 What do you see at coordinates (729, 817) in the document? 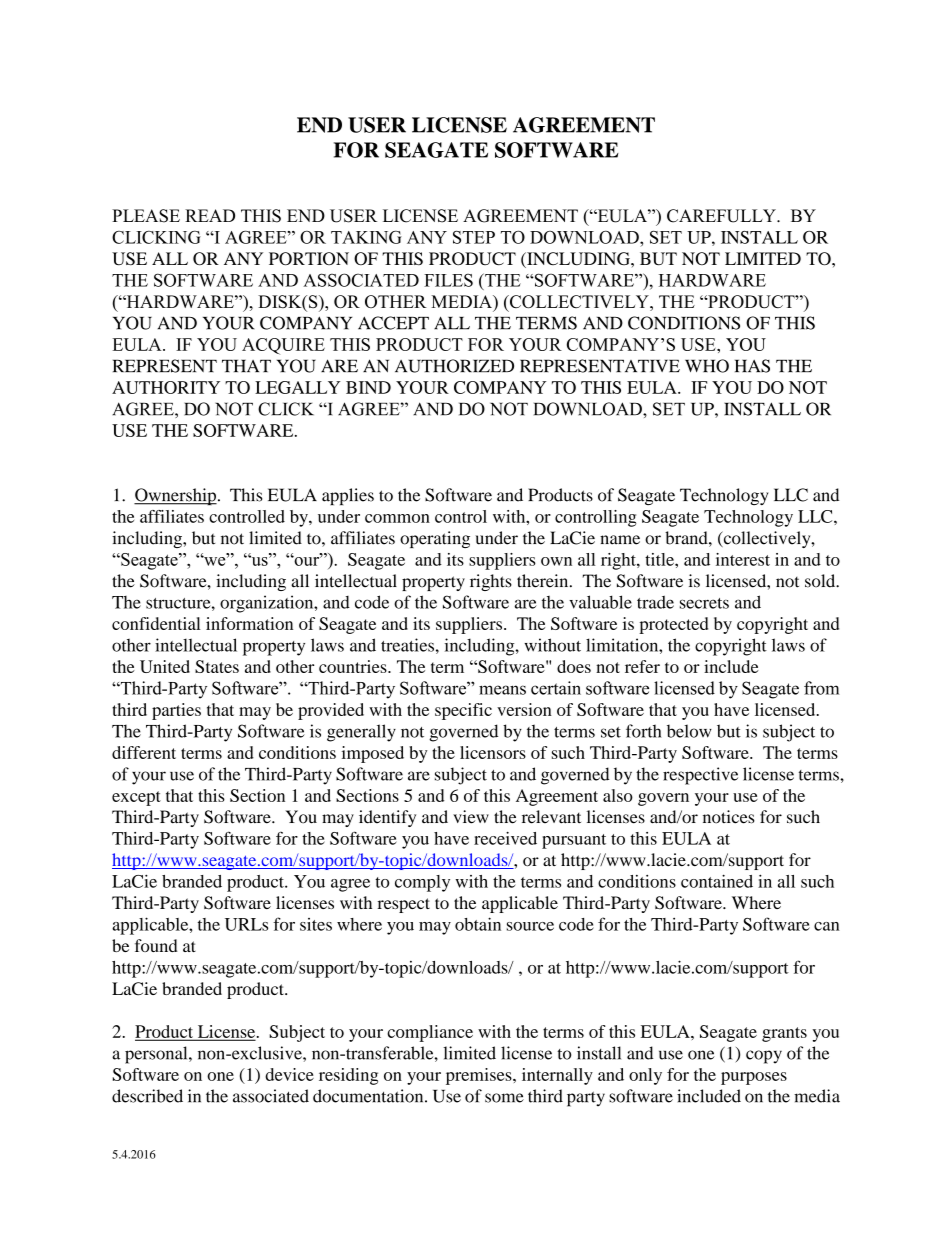
I see `notices` at bounding box center [729, 817].
